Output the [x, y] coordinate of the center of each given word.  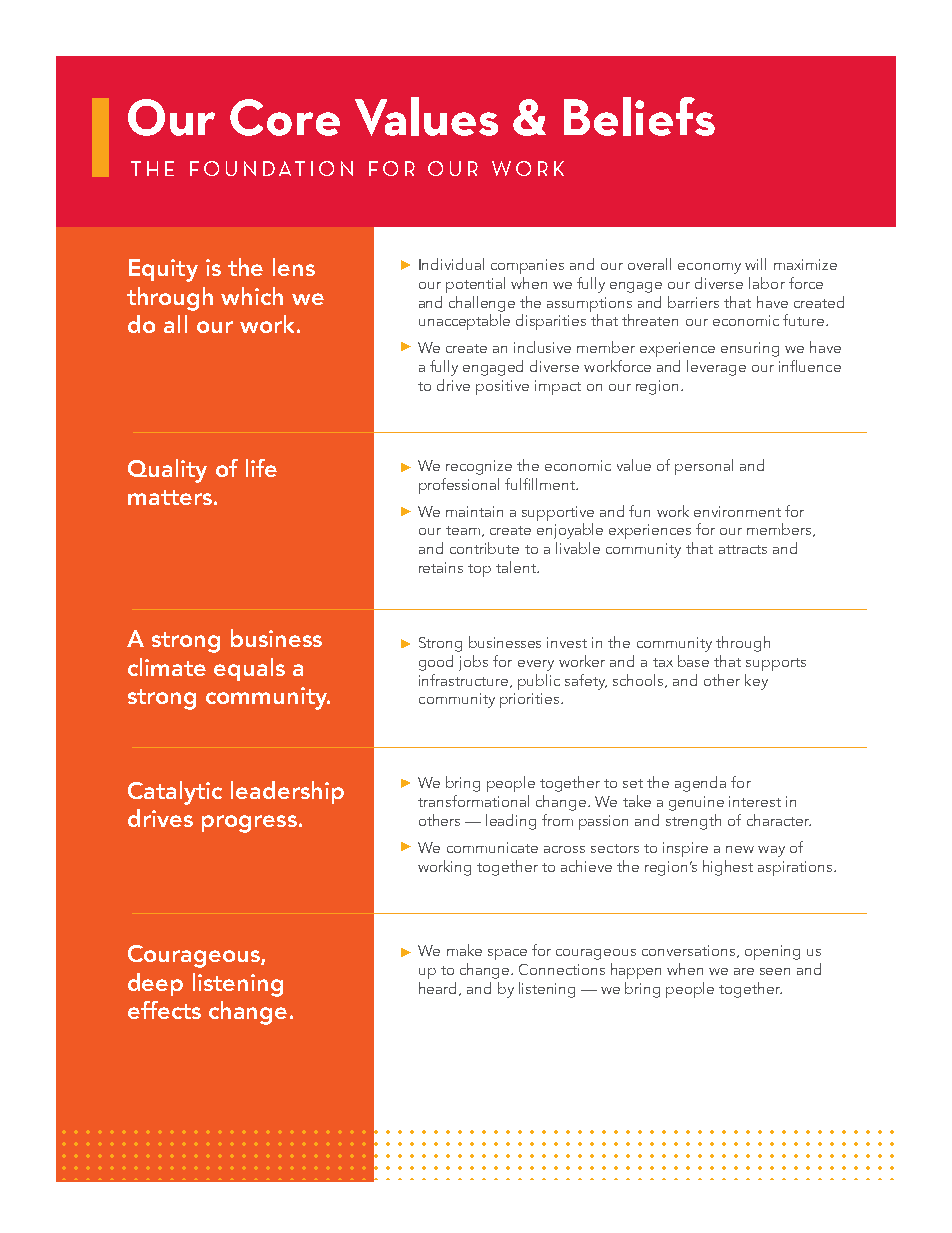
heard [437, 988]
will [755, 264]
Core [285, 117]
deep [155, 984]
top [479, 570]
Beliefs [639, 116]
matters [170, 497]
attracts [743, 549]
